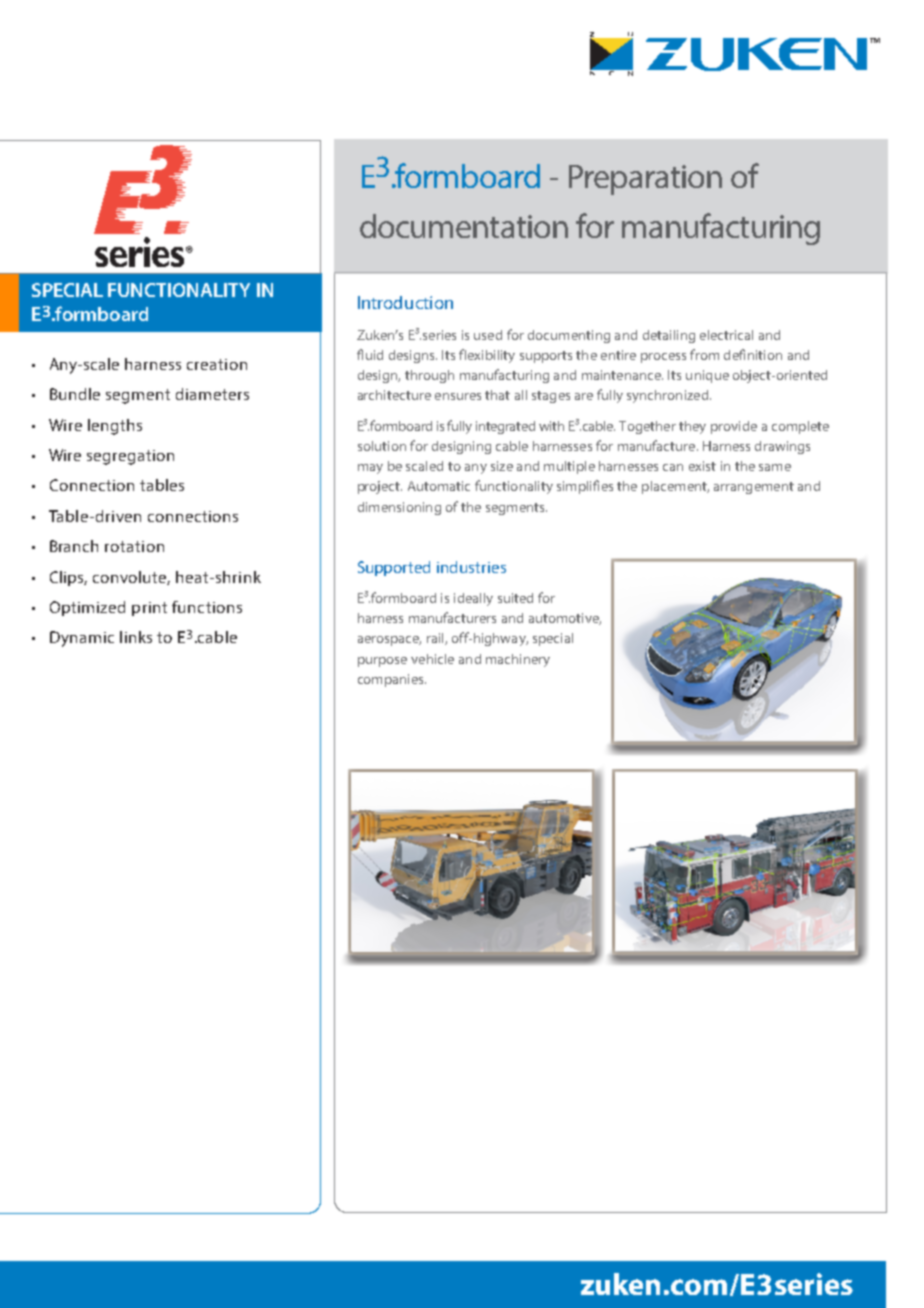  What do you see at coordinates (645, 180) in the screenshot?
I see `Preparation` at bounding box center [645, 180].
